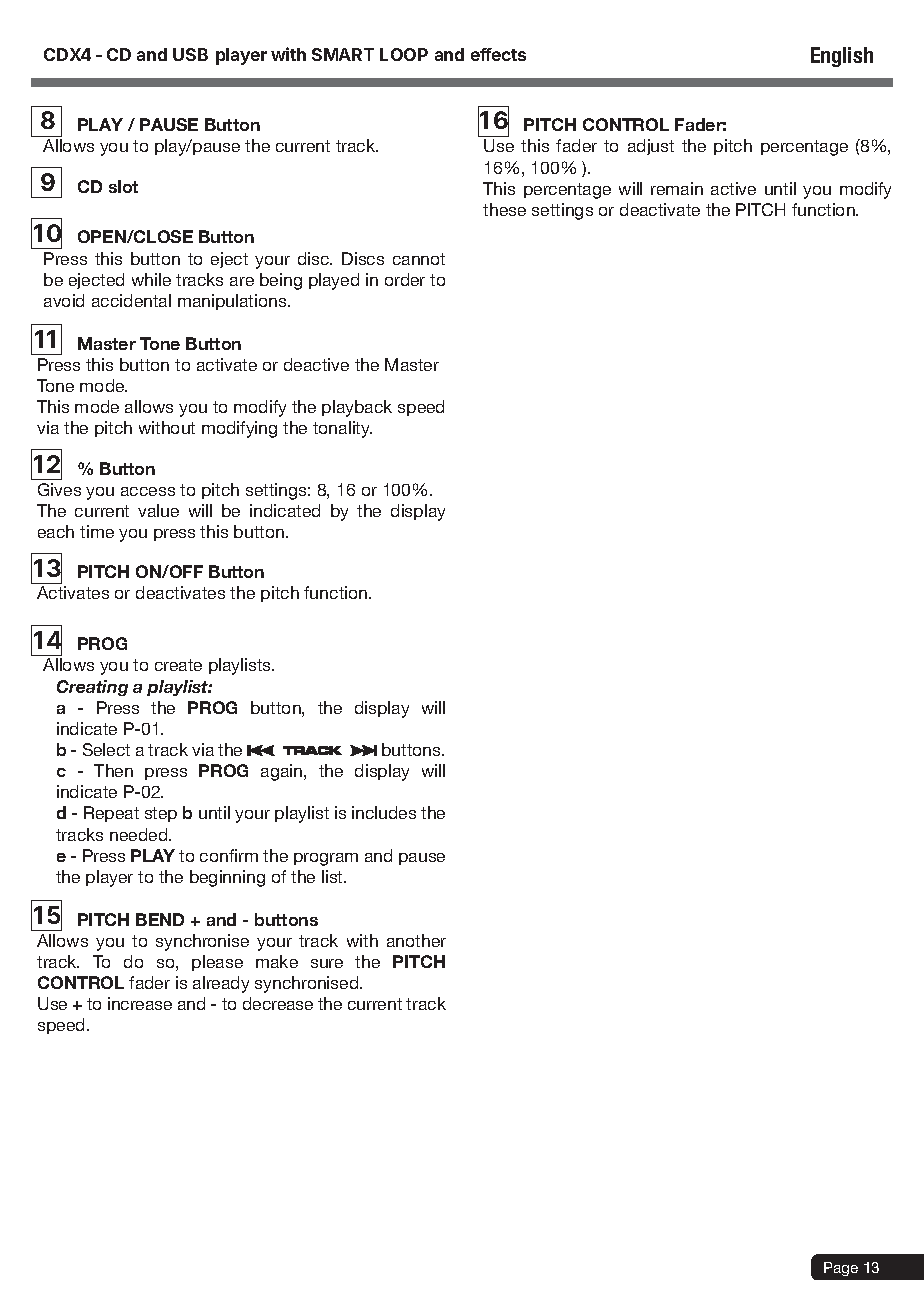  I want to click on LOOP, so click(404, 54).
